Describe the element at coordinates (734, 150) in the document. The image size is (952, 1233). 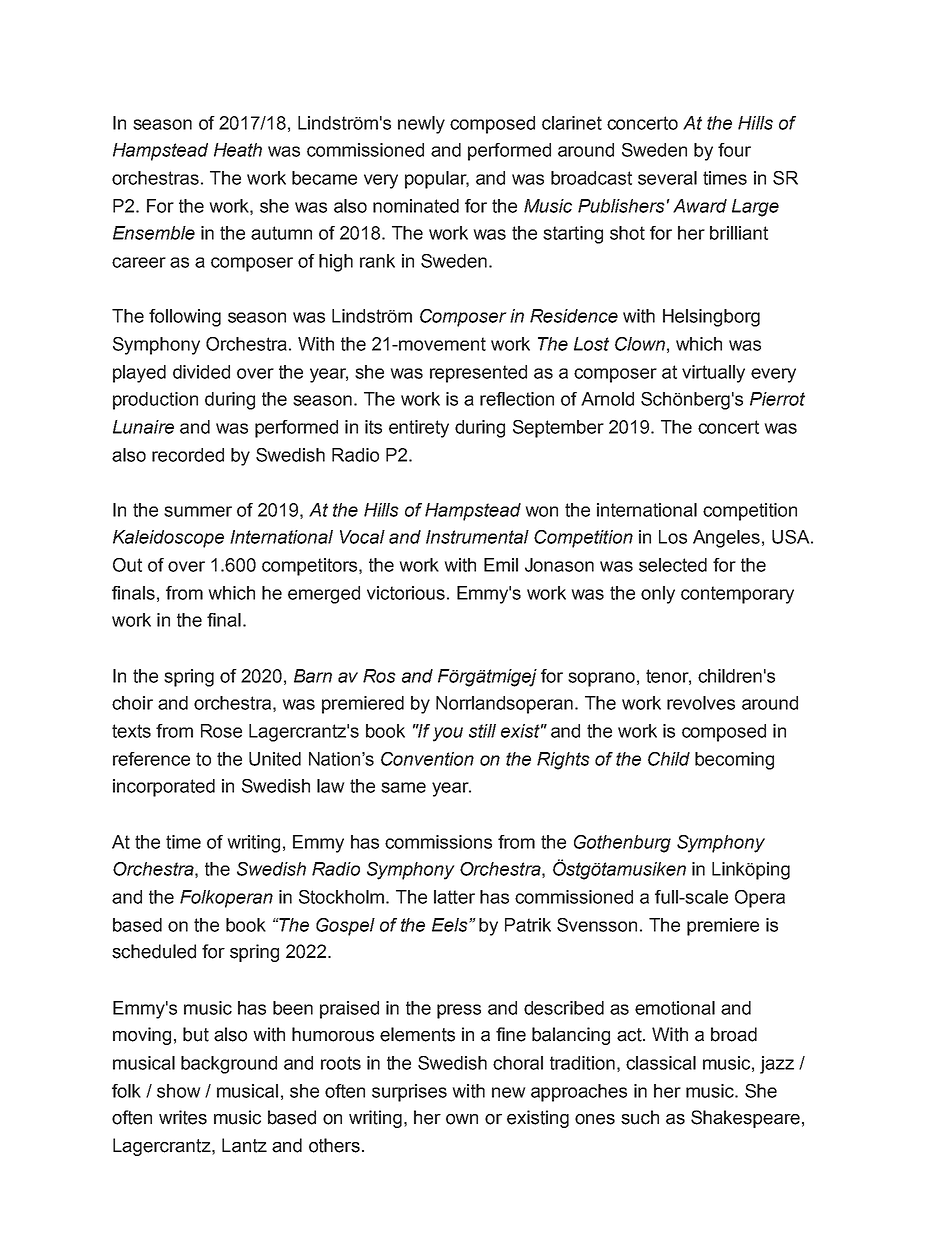
I see `four` at that location.
